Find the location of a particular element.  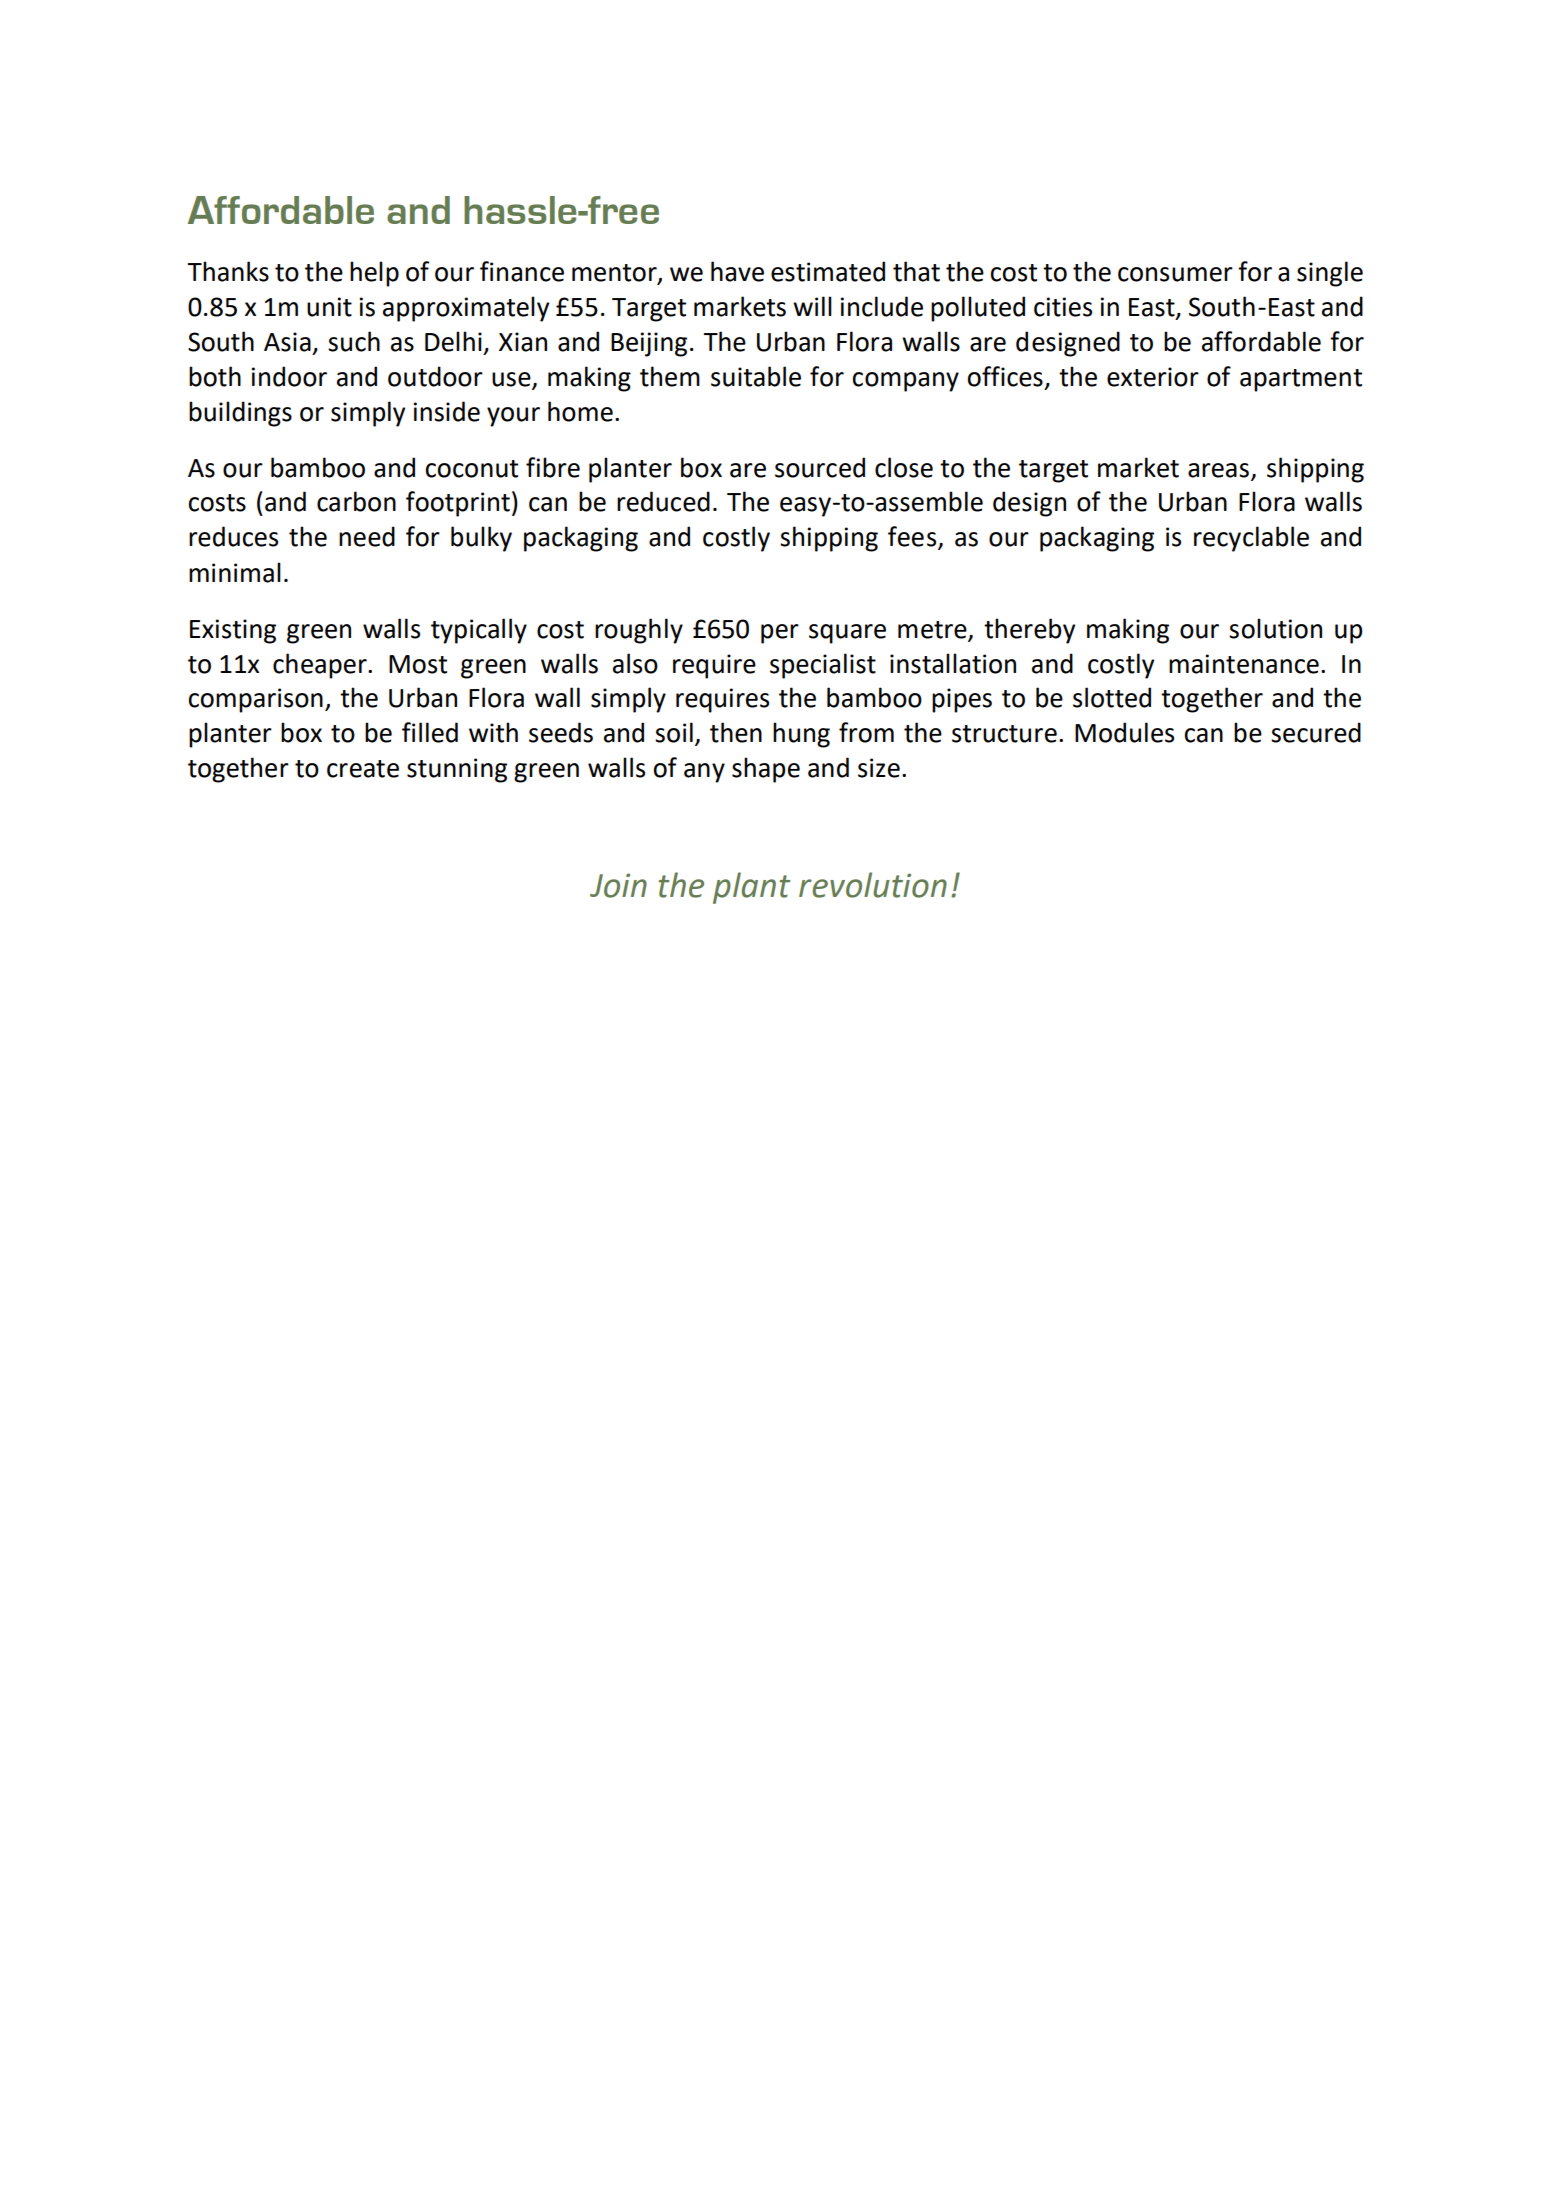

maintenance is located at coordinates (1244, 664).
